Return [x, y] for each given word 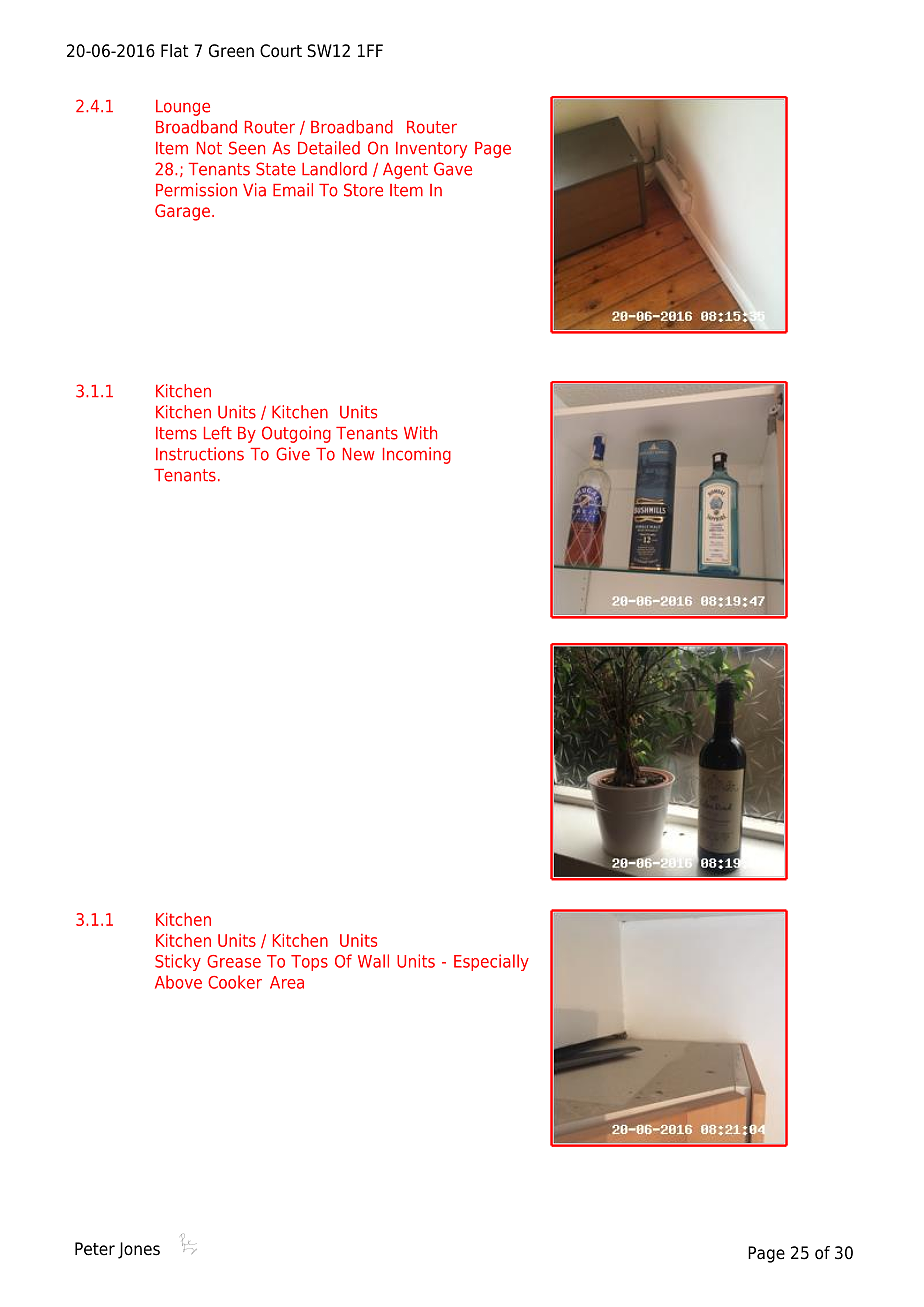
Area [287, 982]
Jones [139, 1250]
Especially [491, 962]
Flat [174, 51]
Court [281, 51]
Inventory [431, 150]
